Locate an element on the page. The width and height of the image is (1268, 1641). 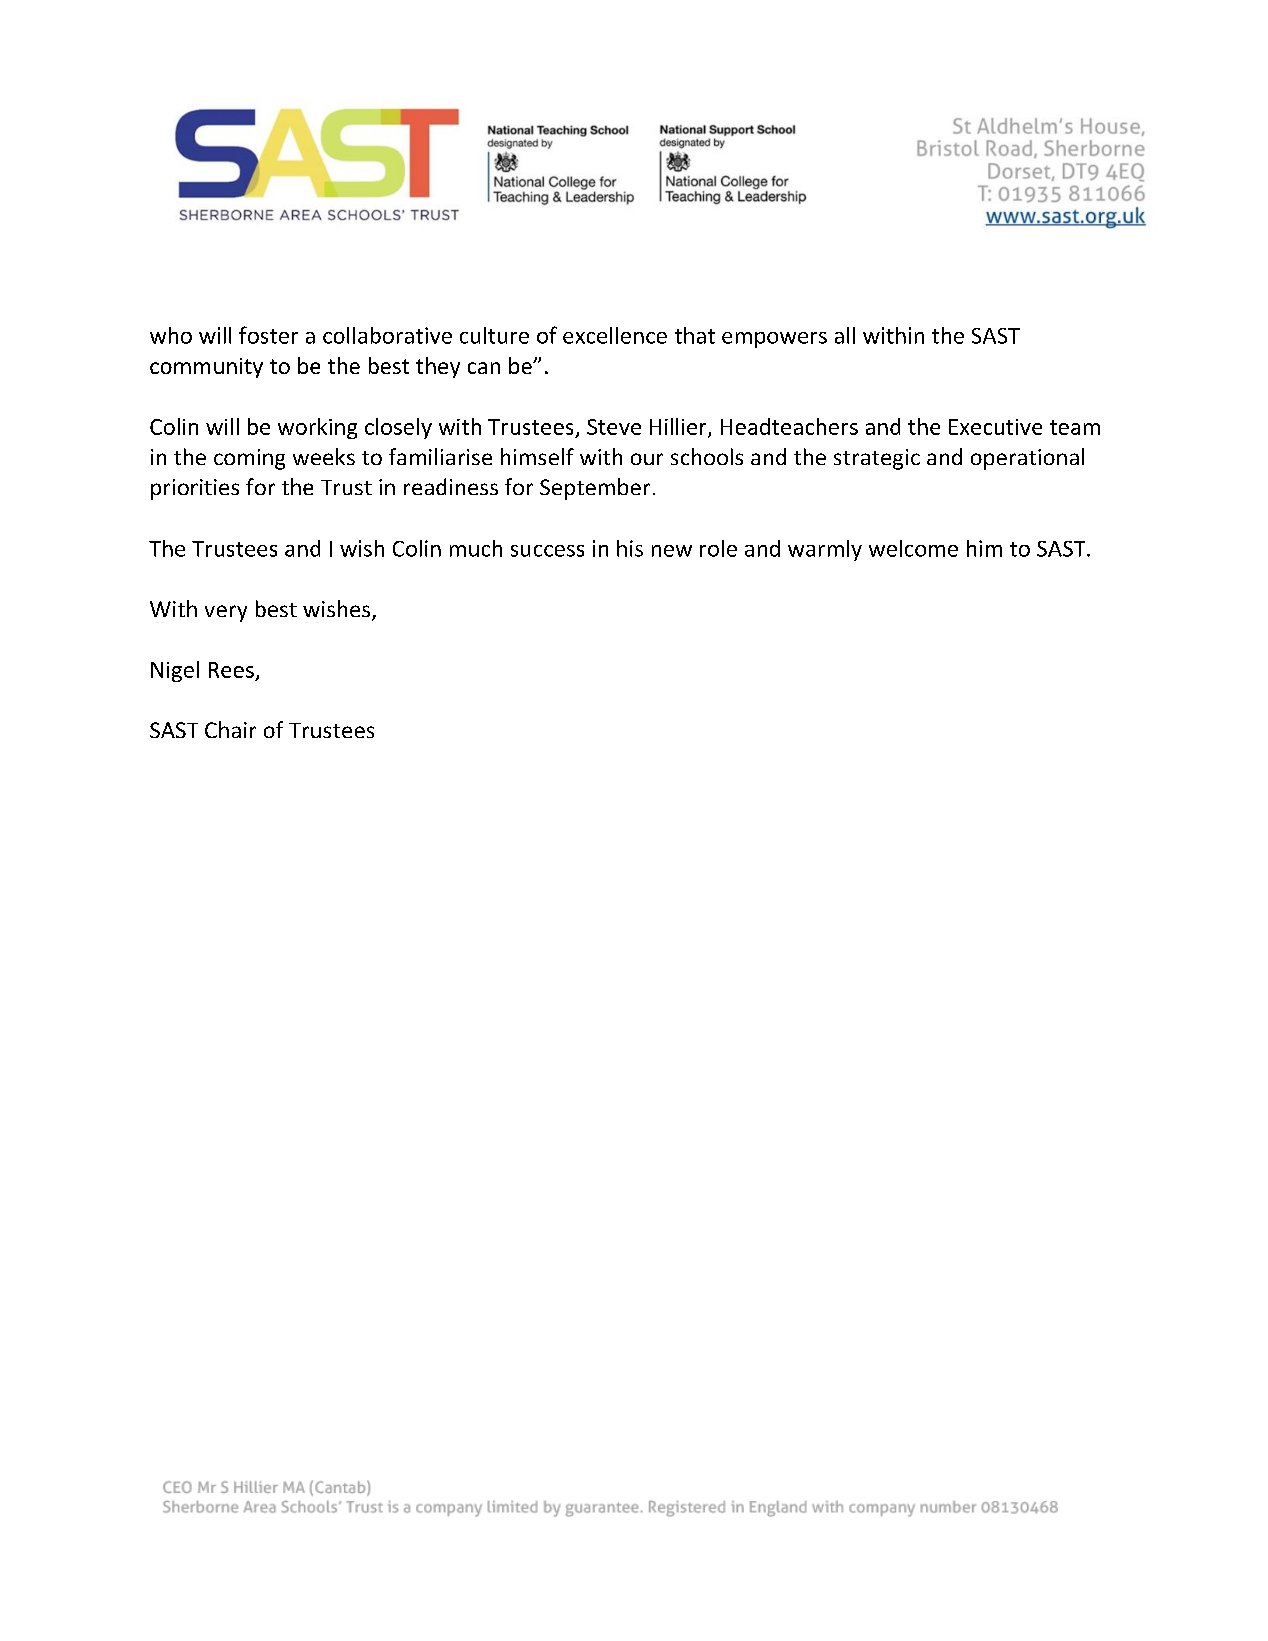
welcome is located at coordinates (913, 548).
